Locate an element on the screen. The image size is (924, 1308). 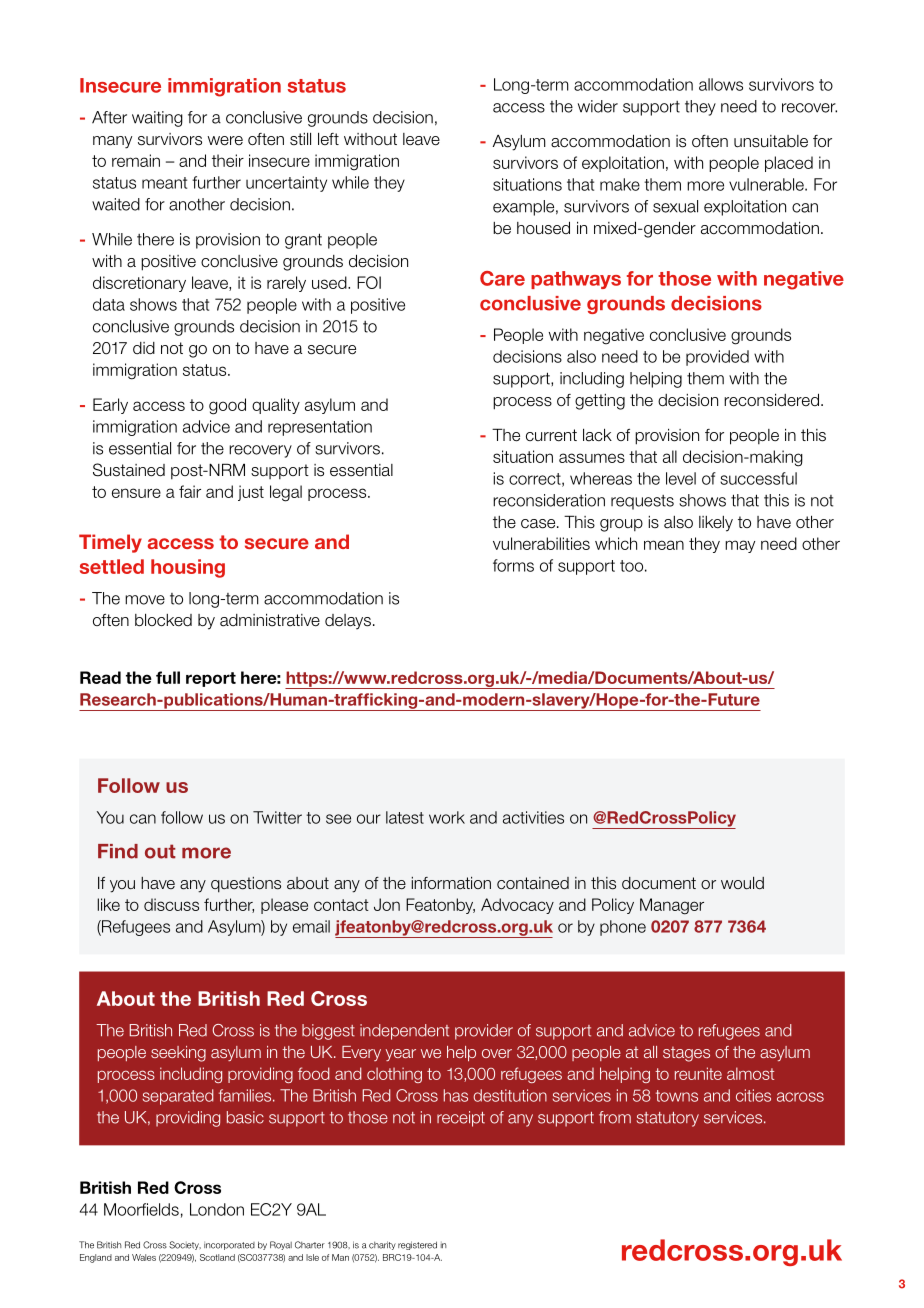
waiting is located at coordinates (157, 119).
